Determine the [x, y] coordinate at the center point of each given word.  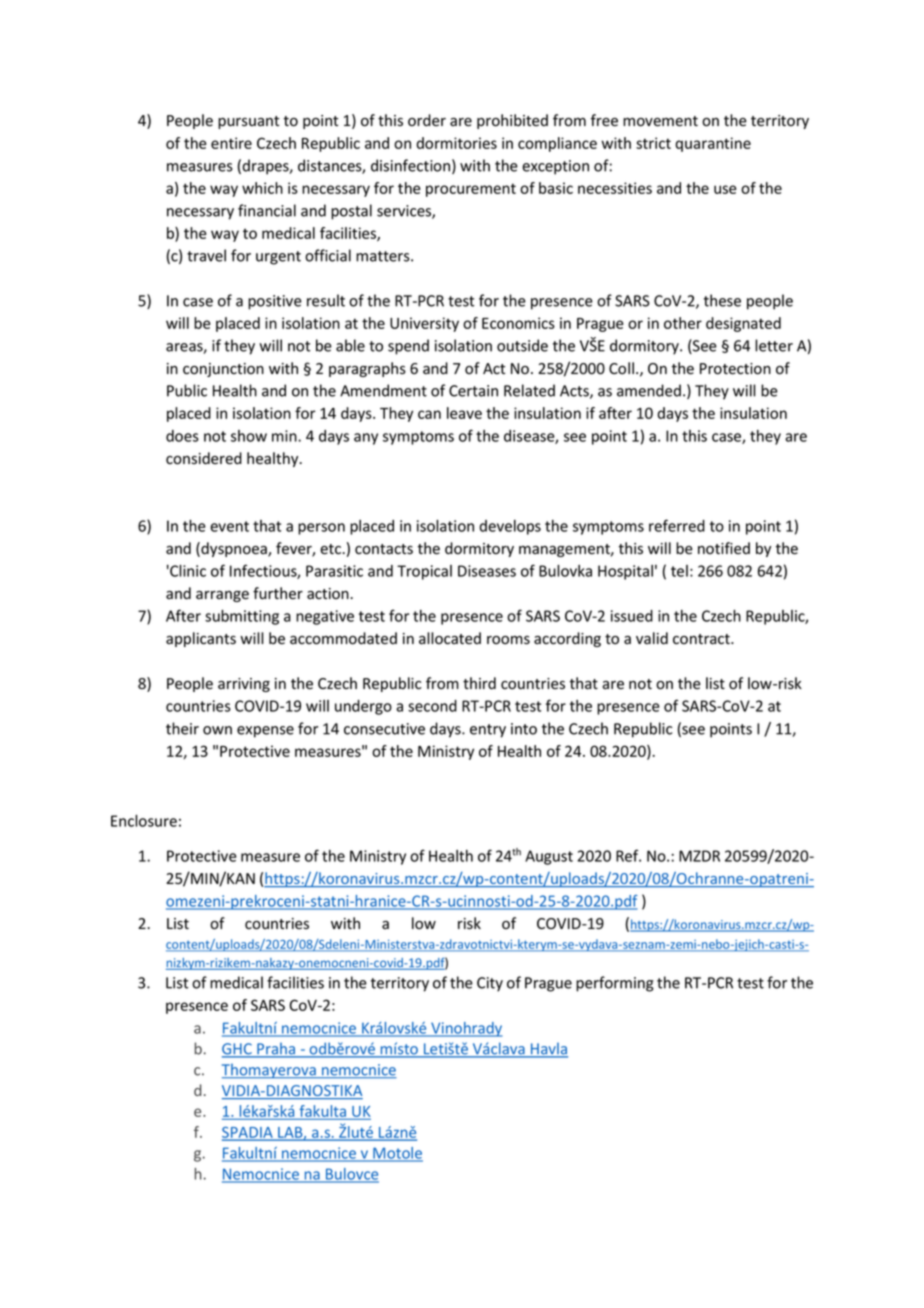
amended [649, 390]
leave [464, 413]
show [249, 436]
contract [702, 639]
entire [231, 143]
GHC [238, 1050]
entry [488, 731]
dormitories [456, 143]
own [217, 730]
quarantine [713, 144]
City [490, 984]
